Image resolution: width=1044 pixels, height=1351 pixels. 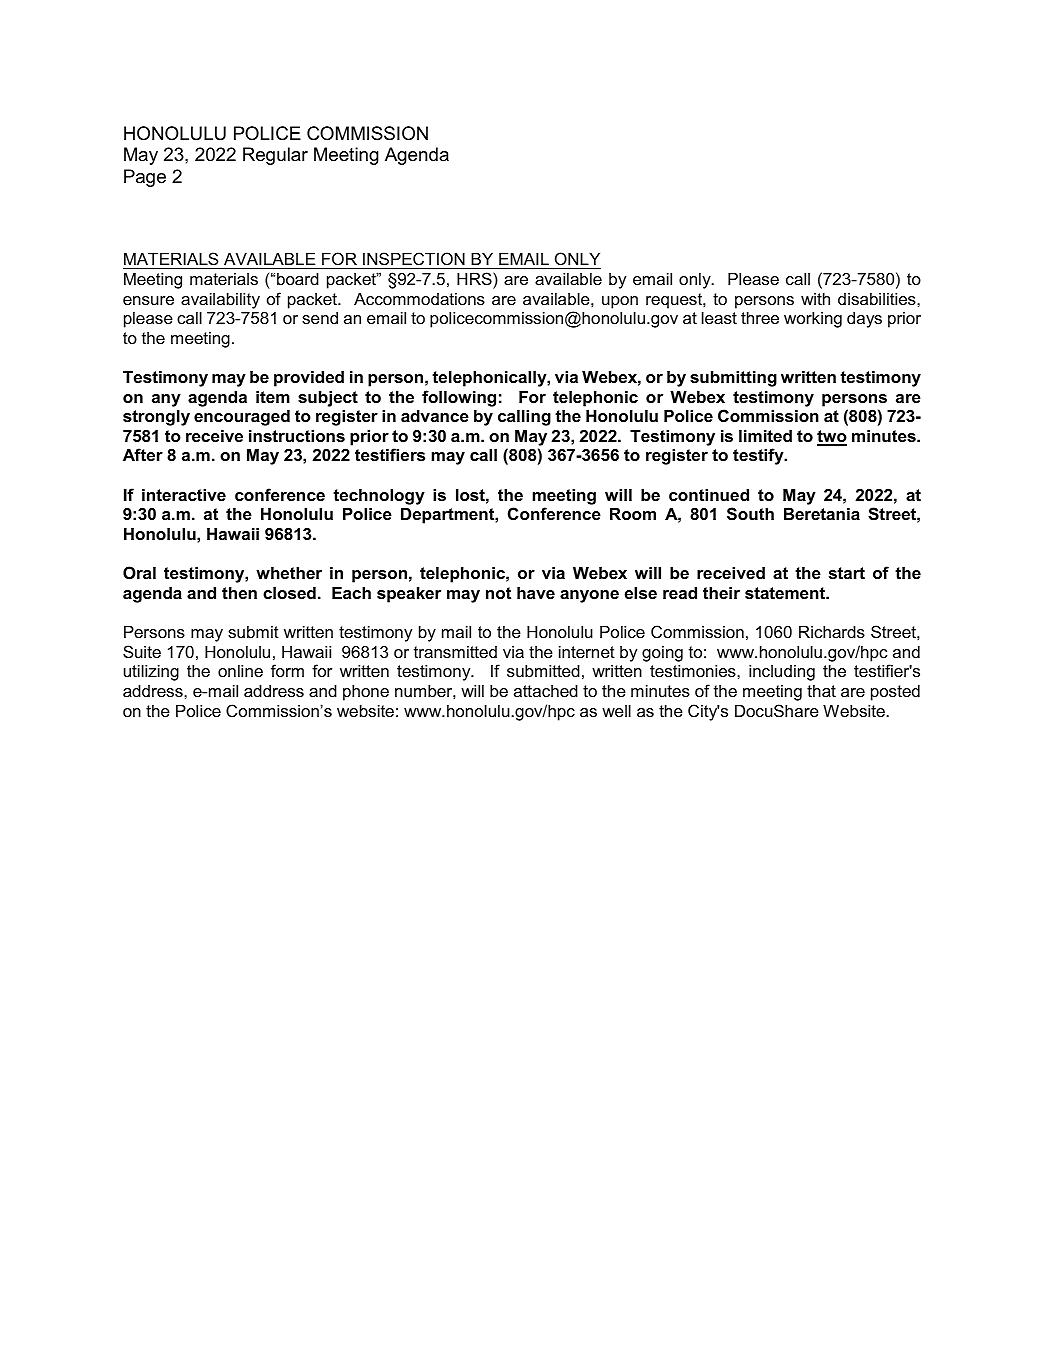 I want to click on HRS, so click(x=475, y=278).
